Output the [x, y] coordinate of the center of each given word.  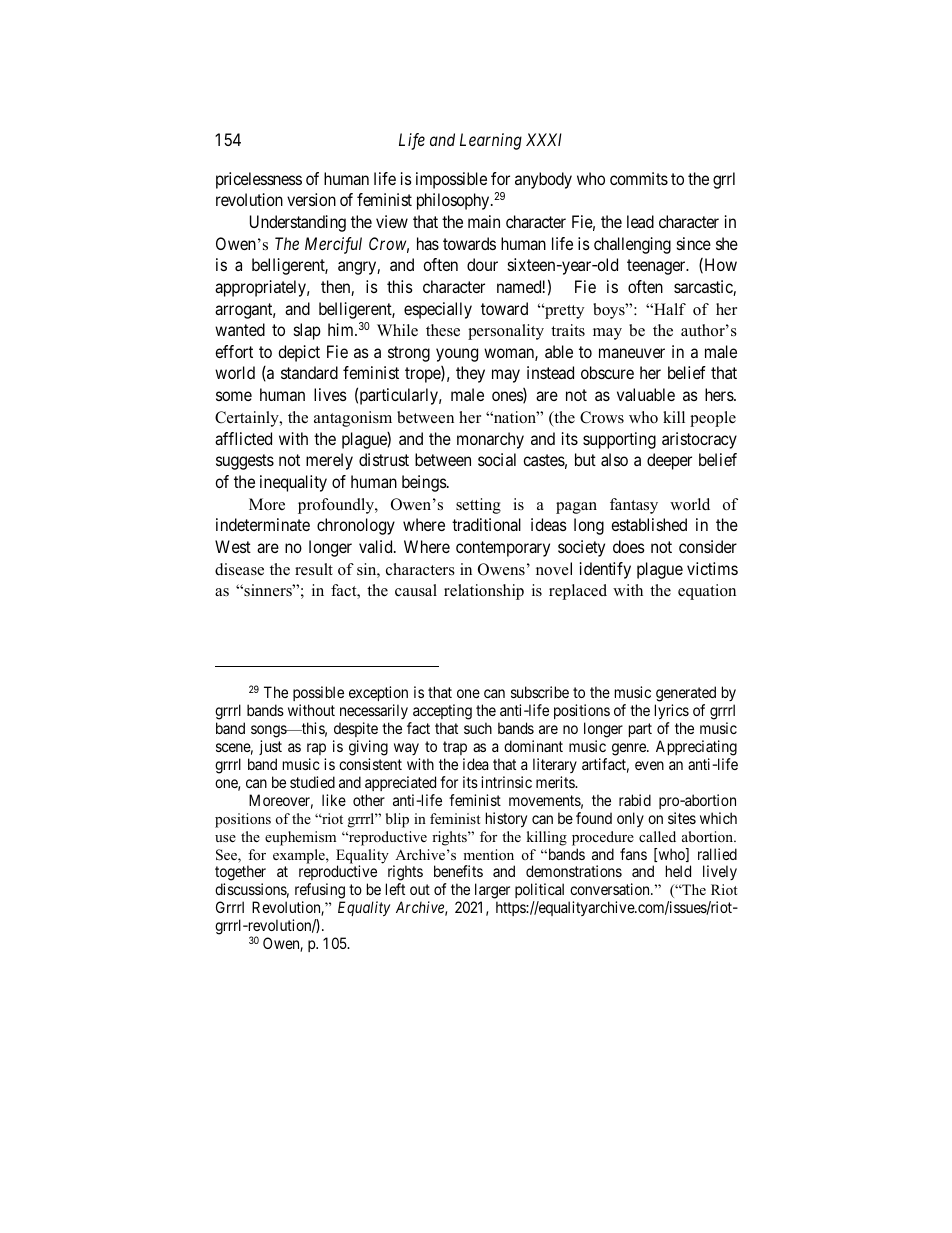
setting [478, 506]
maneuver [632, 353]
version [311, 199]
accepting [441, 713]
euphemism [300, 838]
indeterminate [263, 524]
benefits [458, 871]
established [649, 524]
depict [299, 353]
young [457, 355]
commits [639, 178]
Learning [491, 141]
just [270, 747]
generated [685, 695]
